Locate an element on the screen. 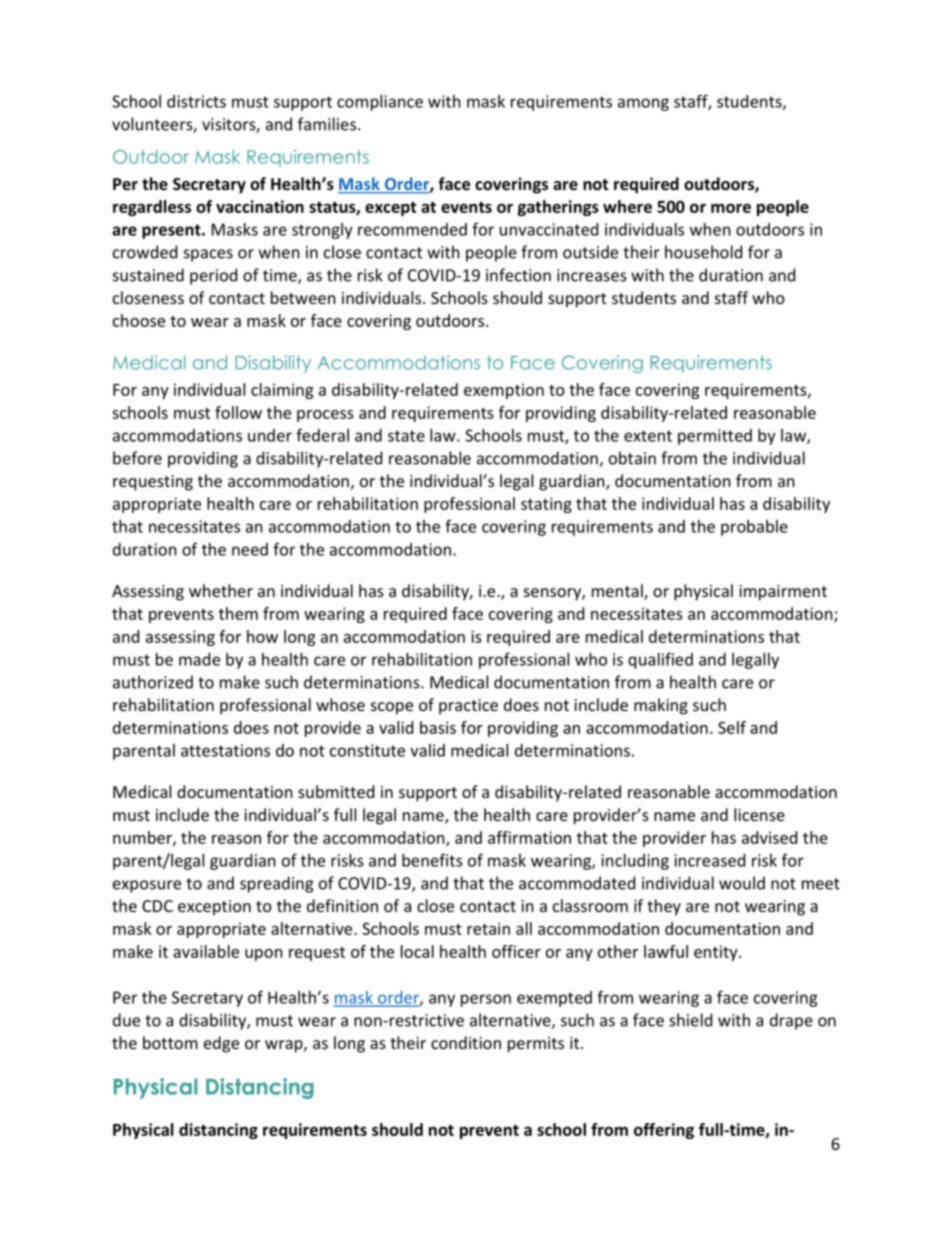  offering is located at coordinates (664, 1131).
